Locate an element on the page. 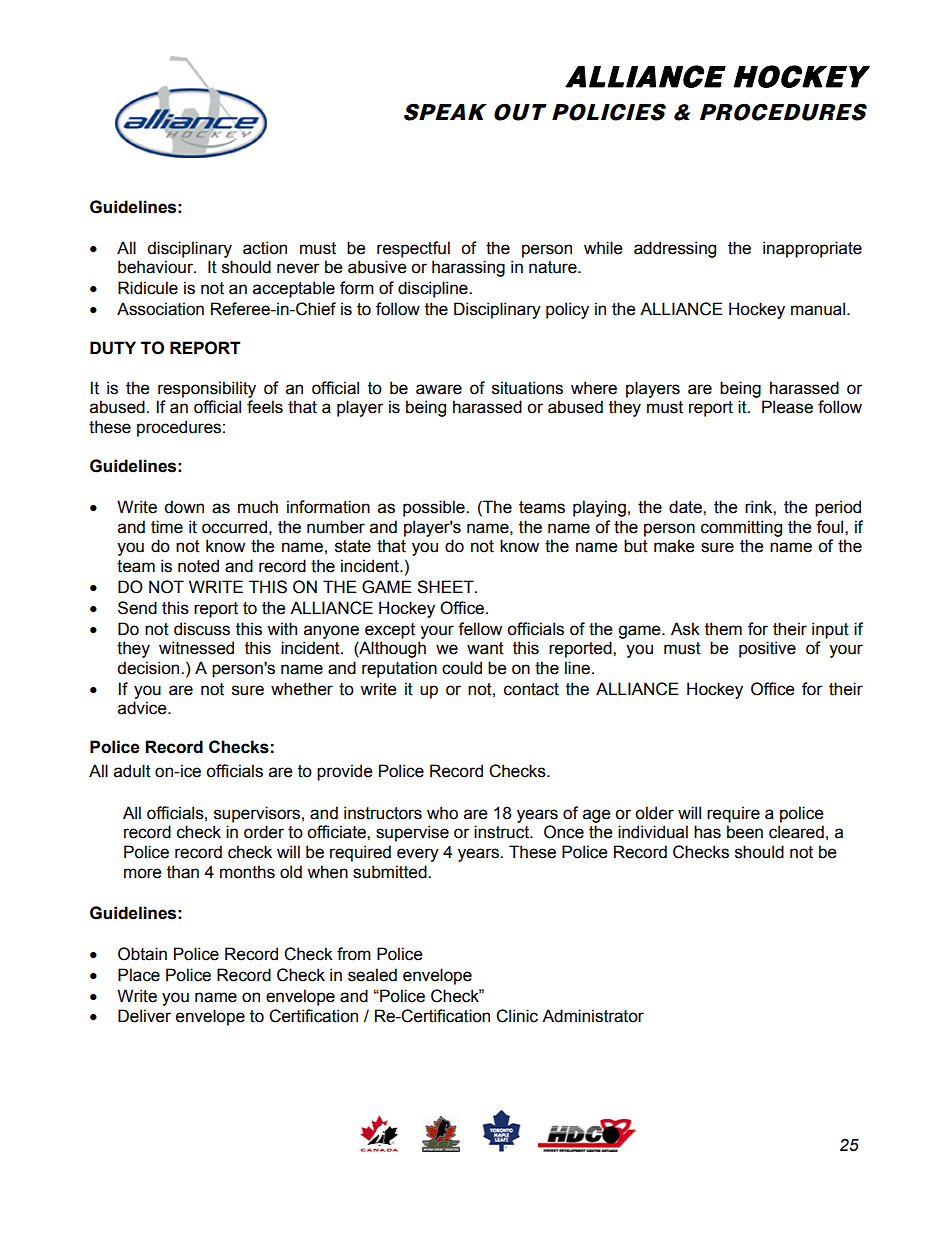 This page has width=952, height=1233. discuss is located at coordinates (202, 629).
